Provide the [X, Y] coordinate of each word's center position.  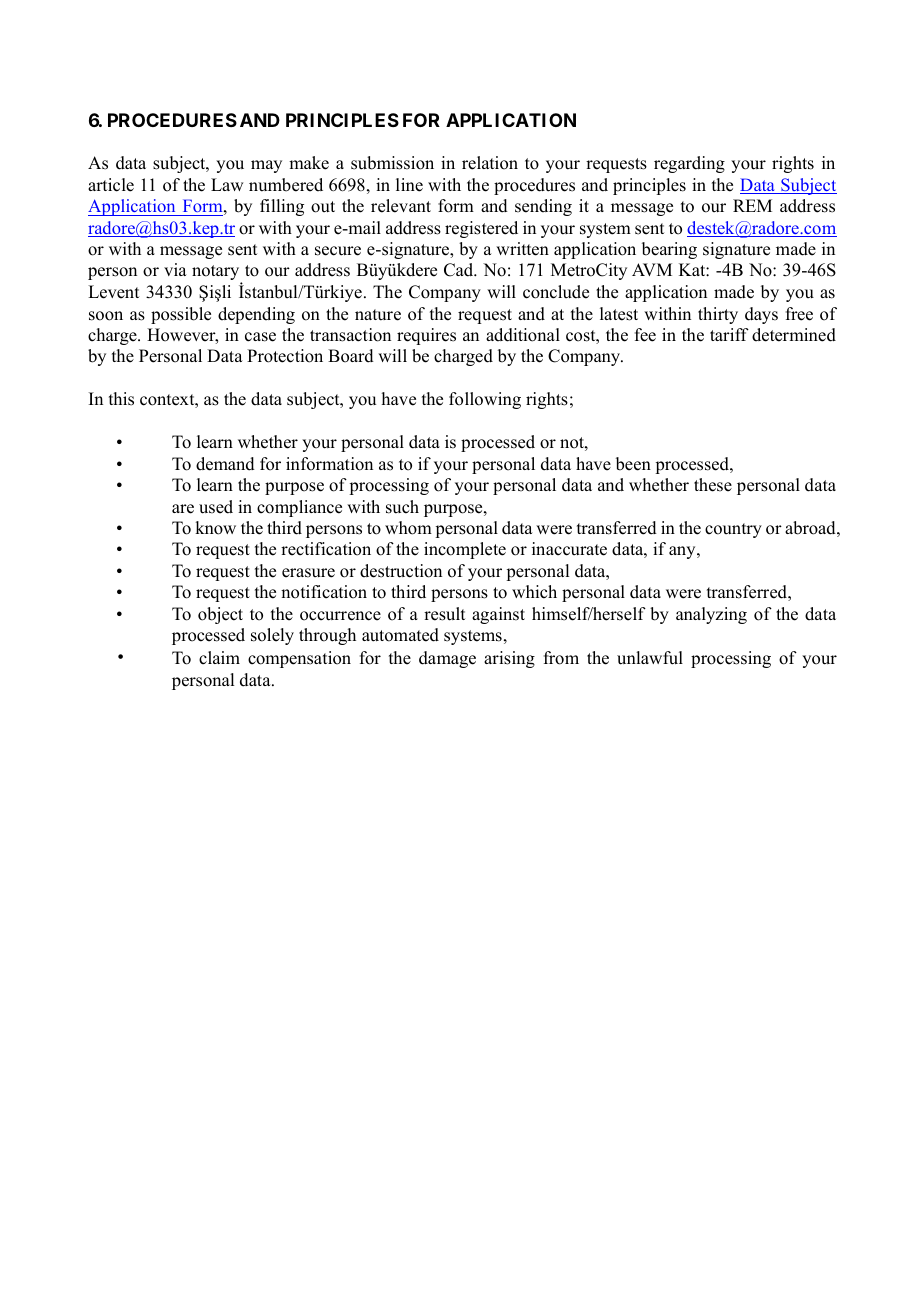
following [485, 400]
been [633, 464]
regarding [689, 164]
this [121, 399]
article [111, 185]
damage [447, 659]
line [409, 185]
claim [219, 658]
